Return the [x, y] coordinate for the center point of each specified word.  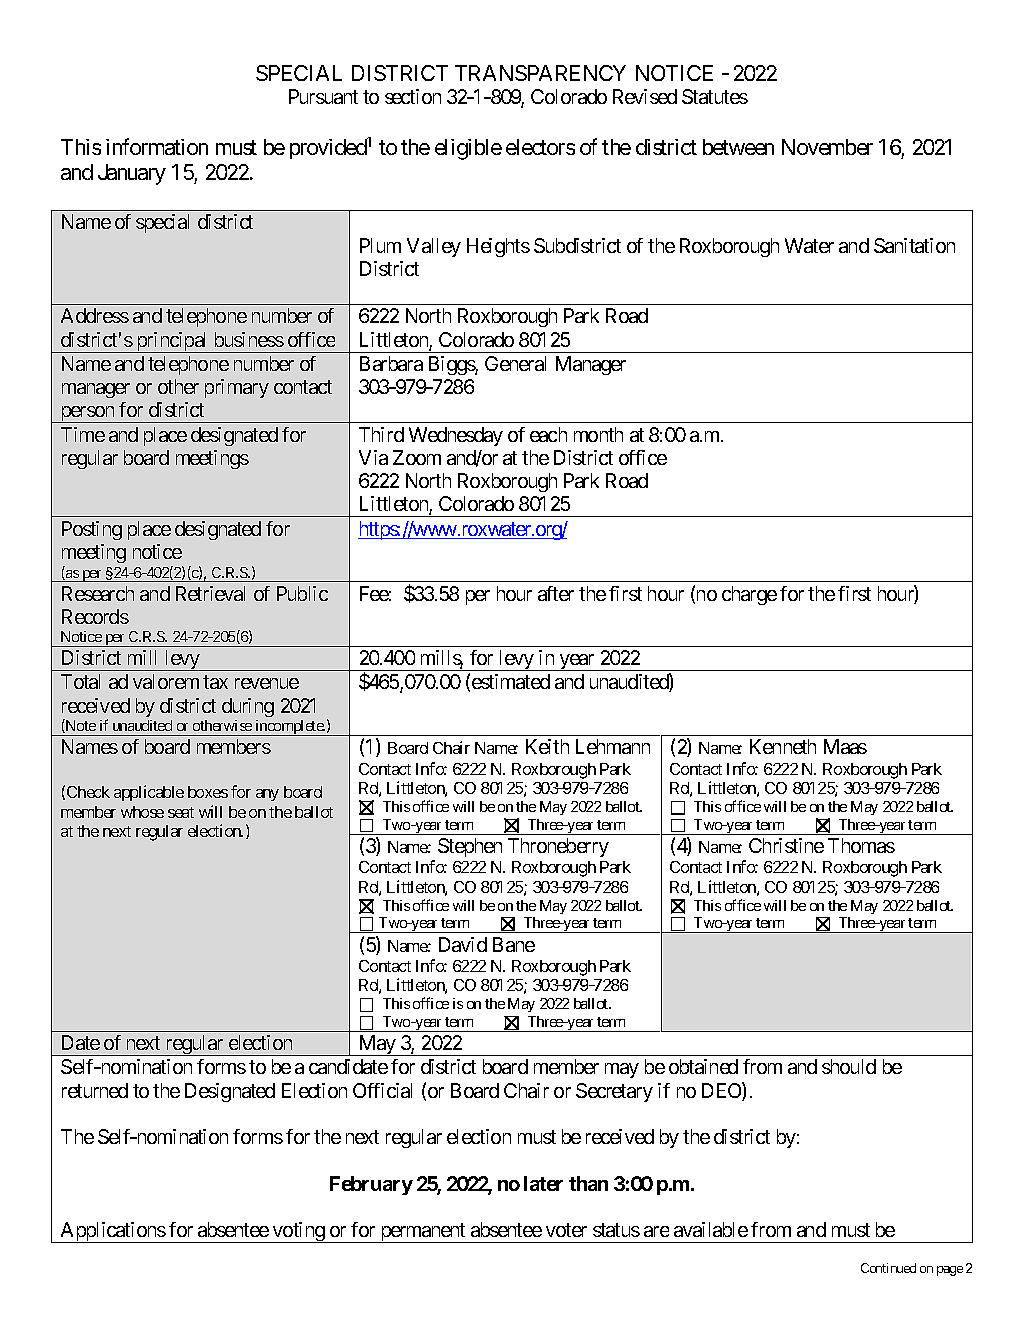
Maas [845, 746]
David [463, 944]
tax [215, 682]
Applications [112, 1232]
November [827, 147]
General [515, 363]
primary [237, 388]
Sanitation [914, 245]
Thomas [861, 845]
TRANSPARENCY [540, 73]
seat [181, 812]
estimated [511, 681]
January [132, 174]
